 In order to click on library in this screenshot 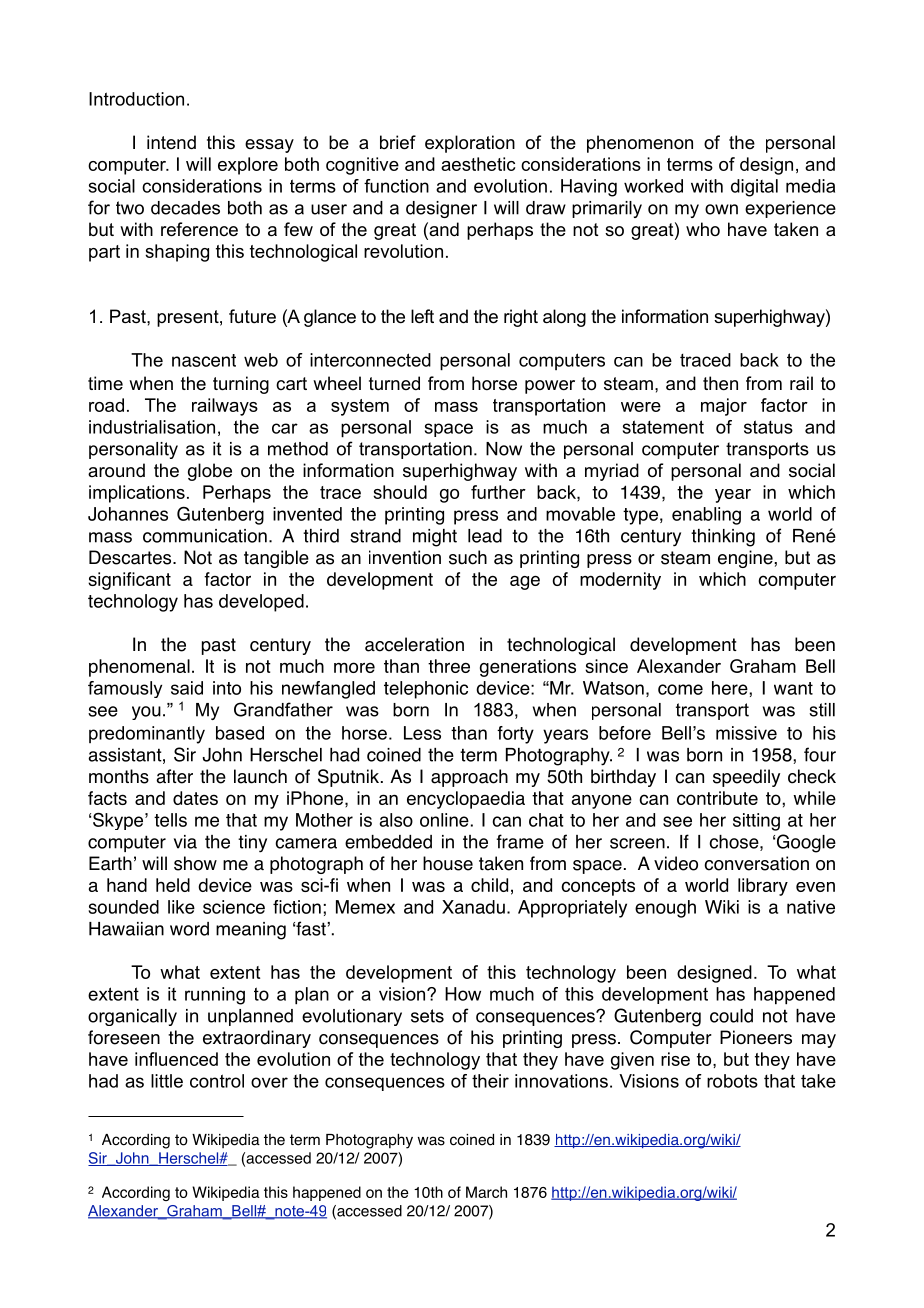, I will do `click(763, 887)`.
